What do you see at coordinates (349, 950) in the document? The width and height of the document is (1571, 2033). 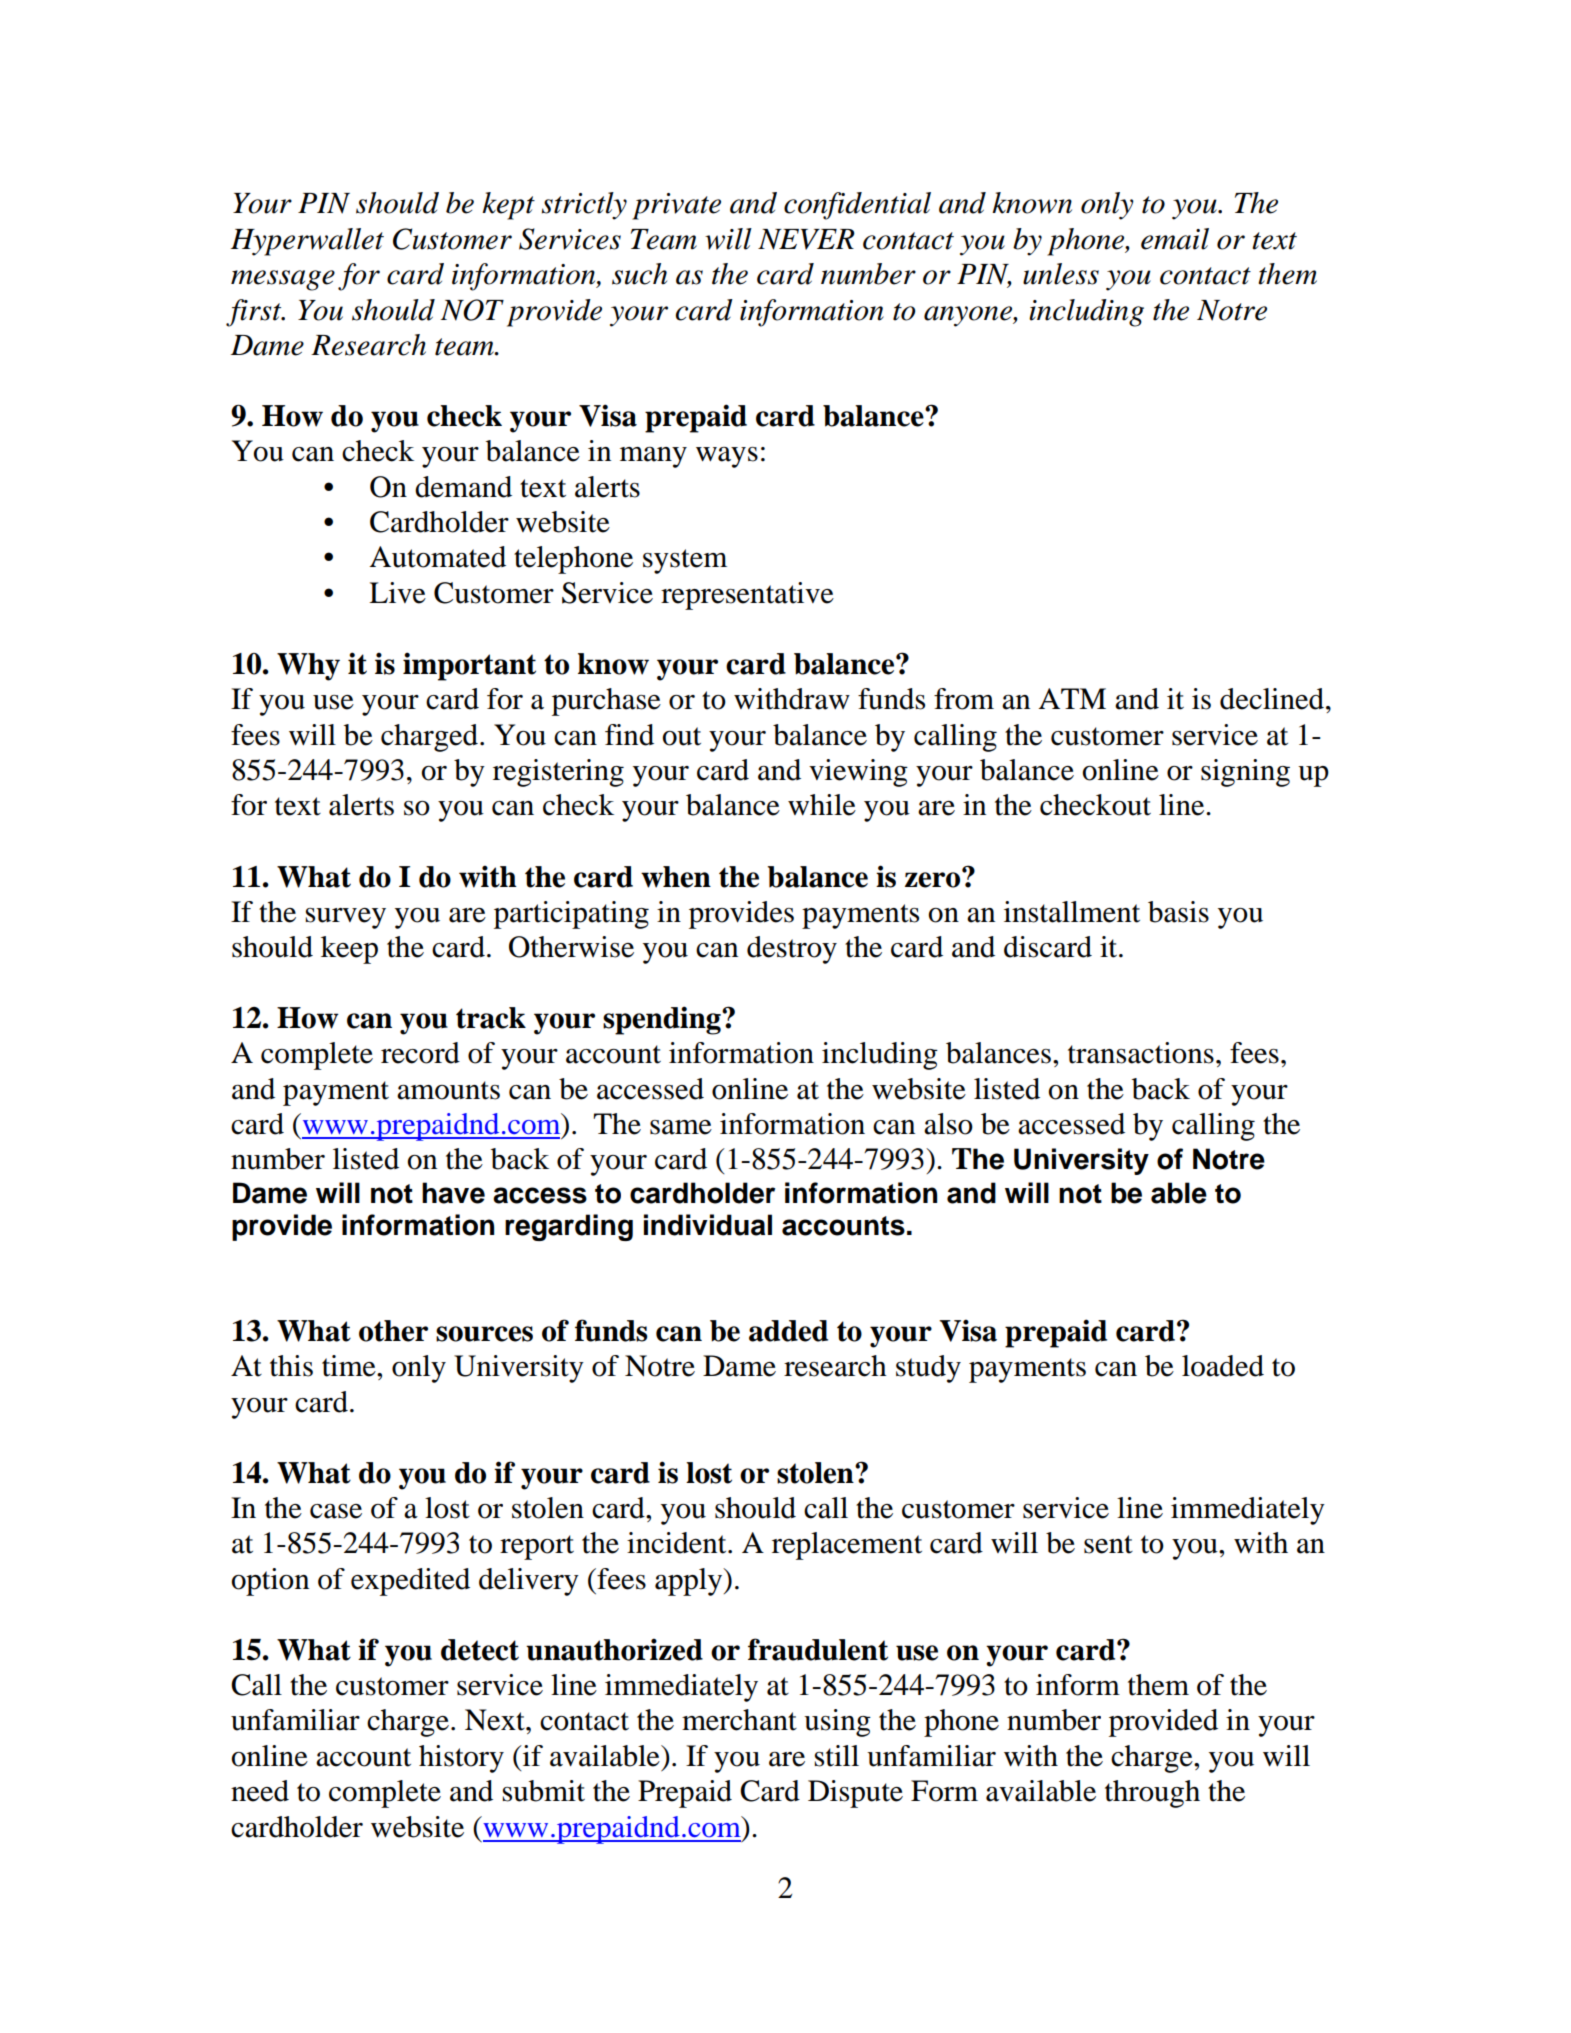 I see `keep` at bounding box center [349, 950].
